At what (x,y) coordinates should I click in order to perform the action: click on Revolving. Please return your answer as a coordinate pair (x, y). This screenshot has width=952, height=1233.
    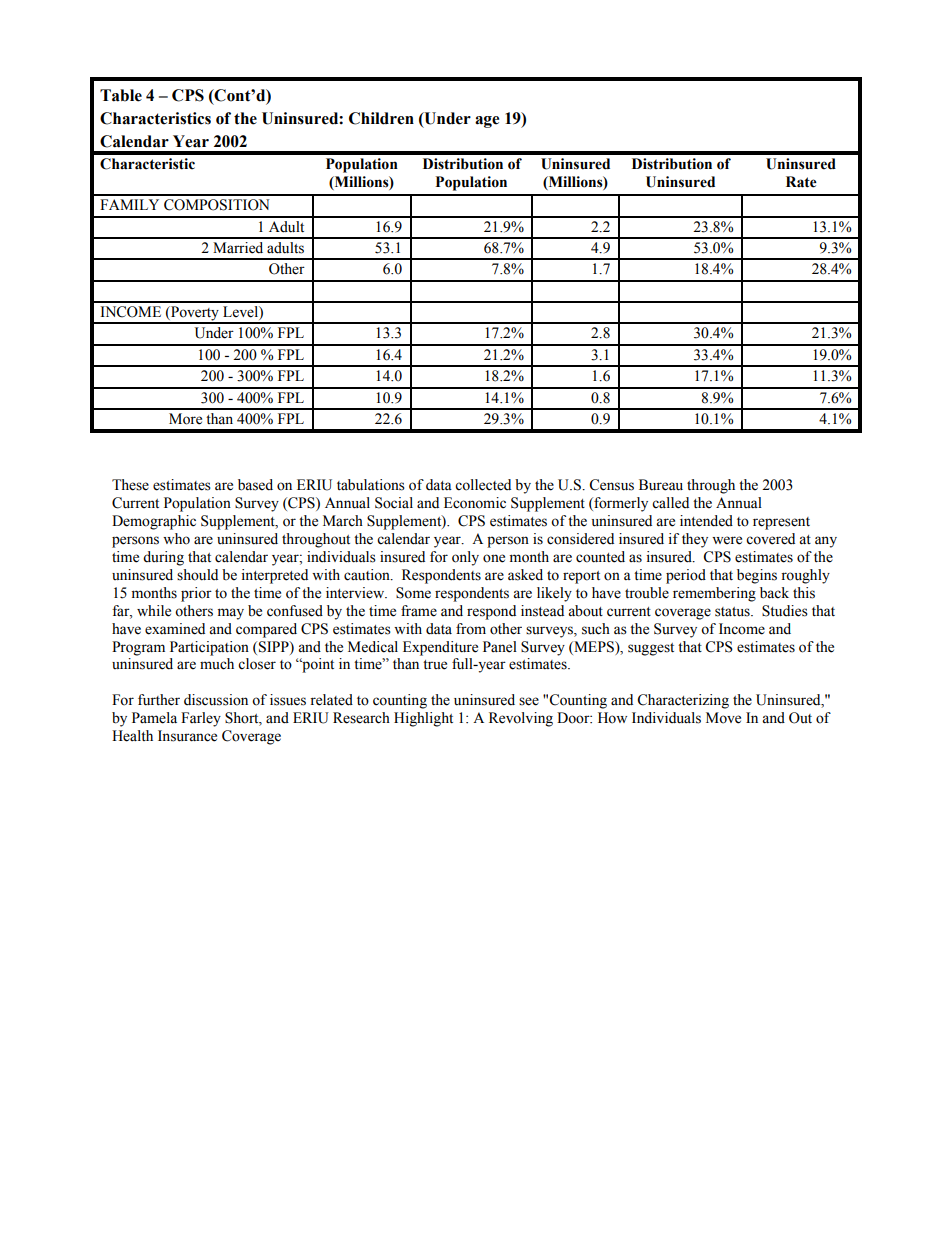
    Looking at the image, I should click on (521, 719).
